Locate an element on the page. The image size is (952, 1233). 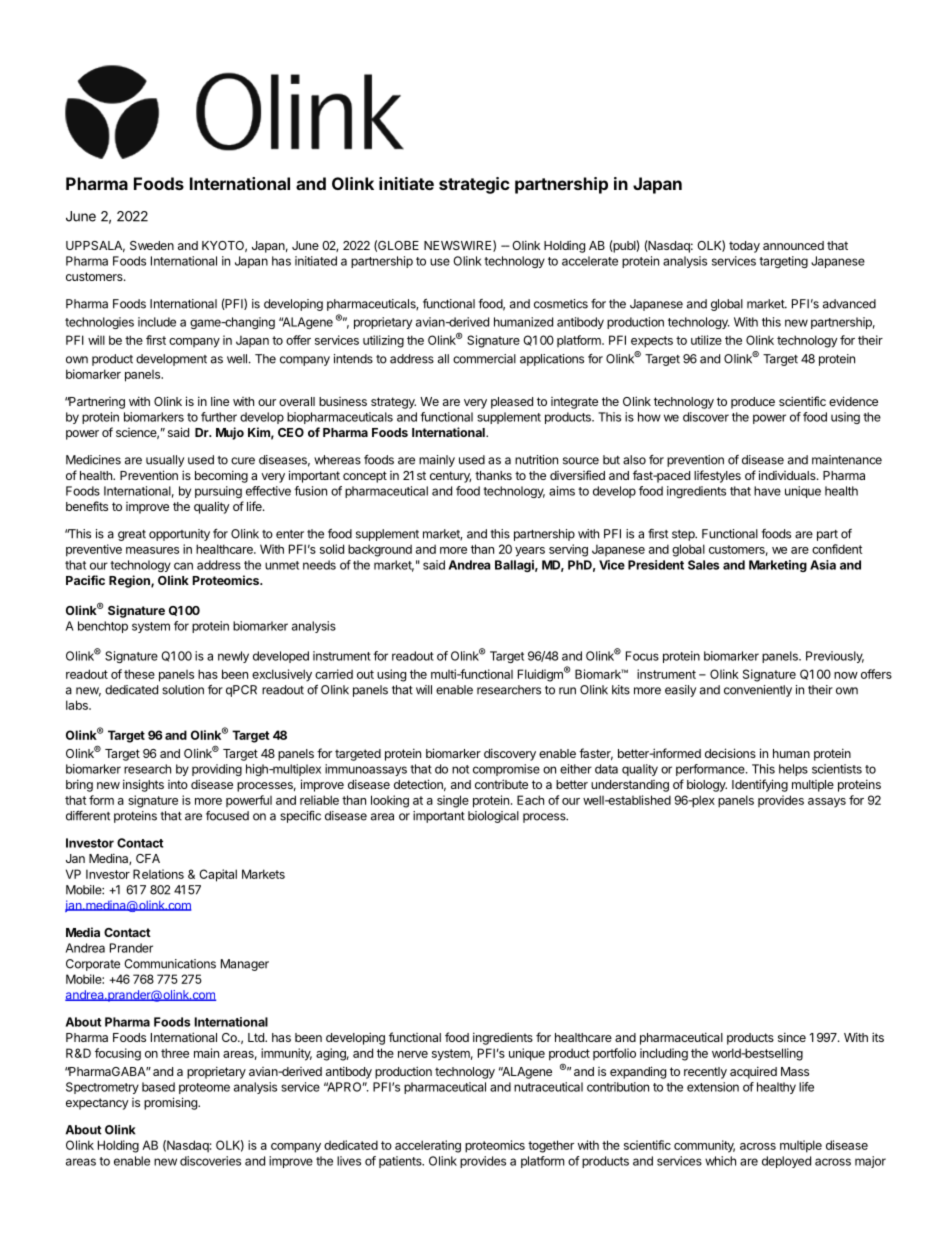
promising is located at coordinates (171, 1103).
